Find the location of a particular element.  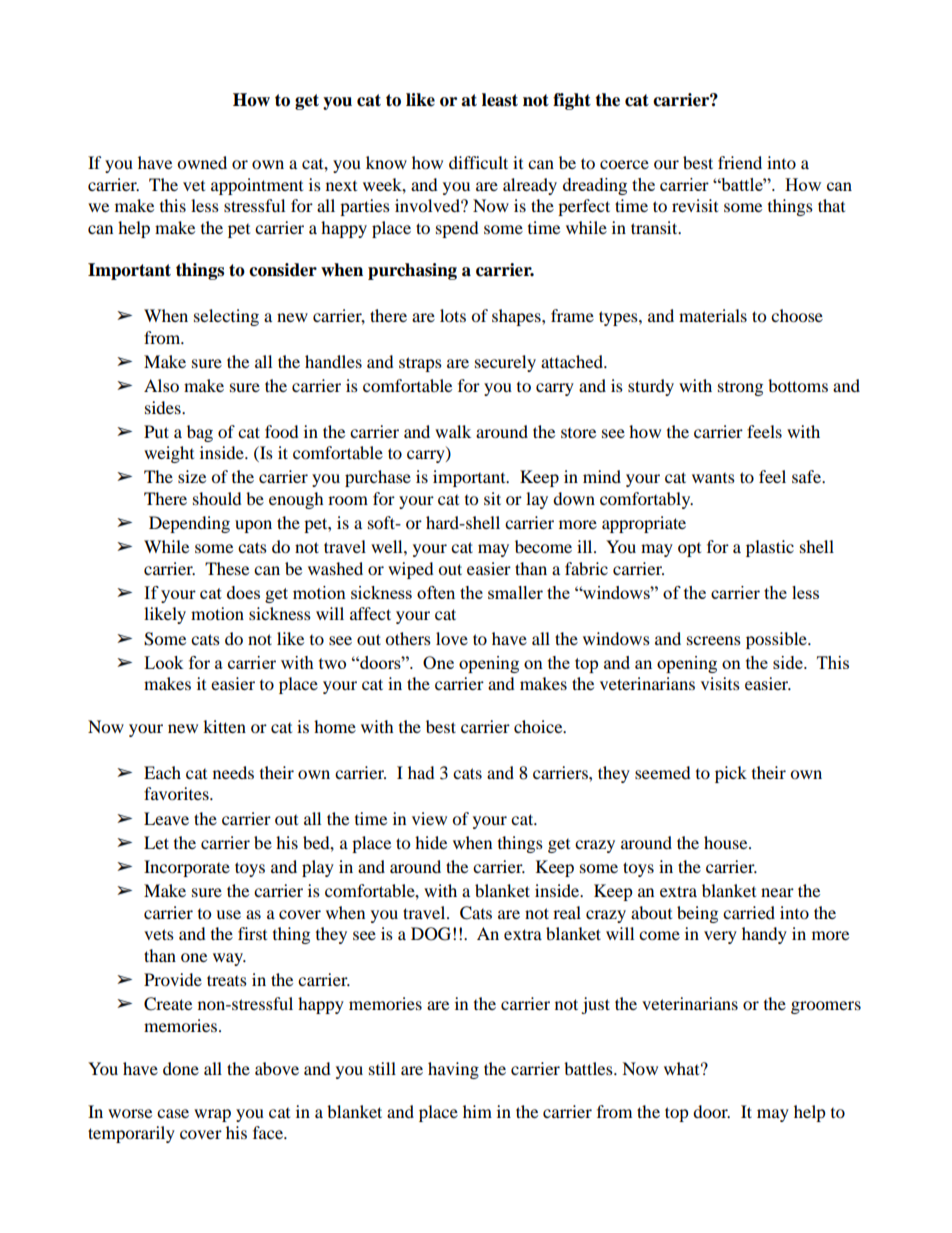

friend is located at coordinates (740, 162).
